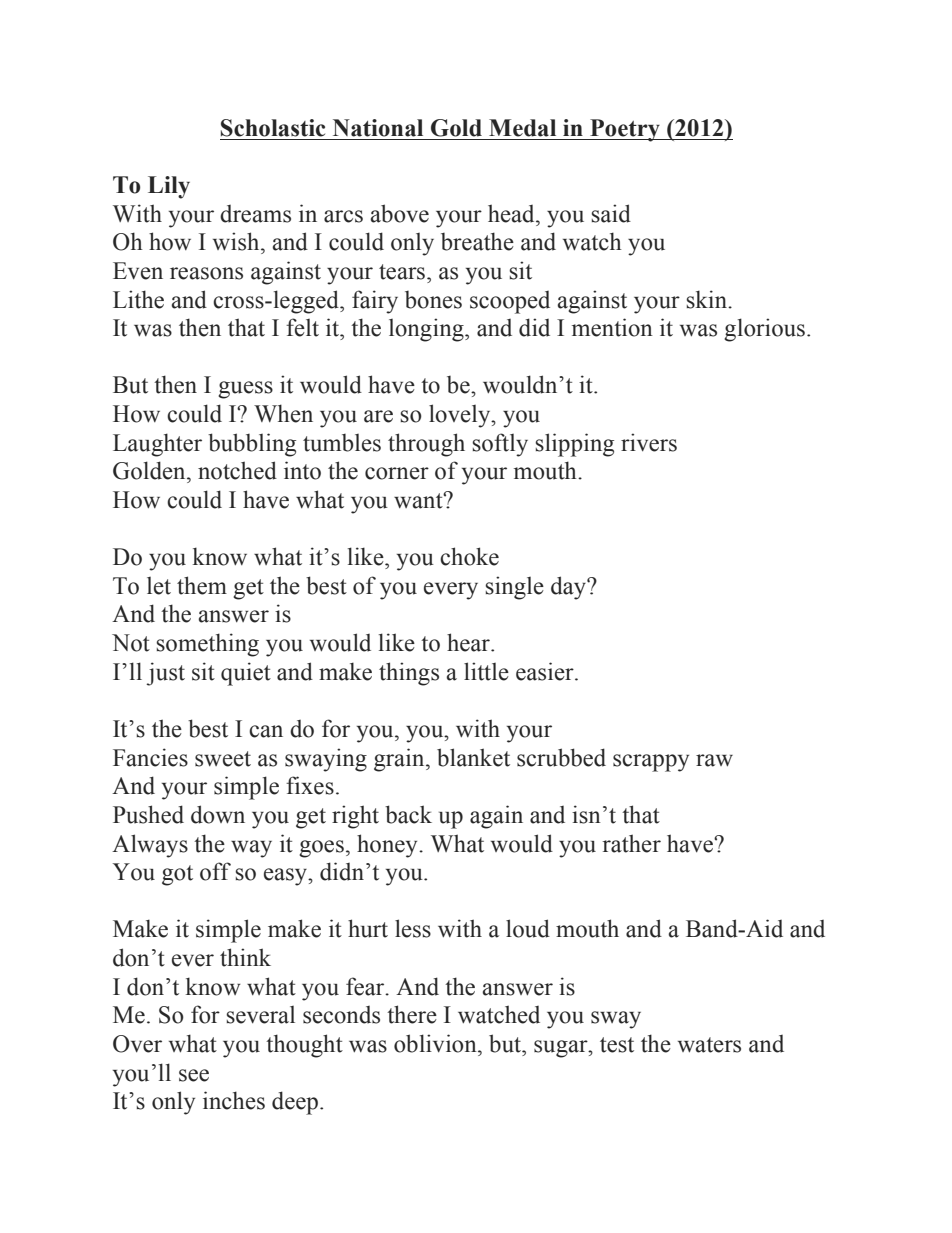 Image resolution: width=952 pixels, height=1233 pixels. I want to click on Medal, so click(522, 128).
